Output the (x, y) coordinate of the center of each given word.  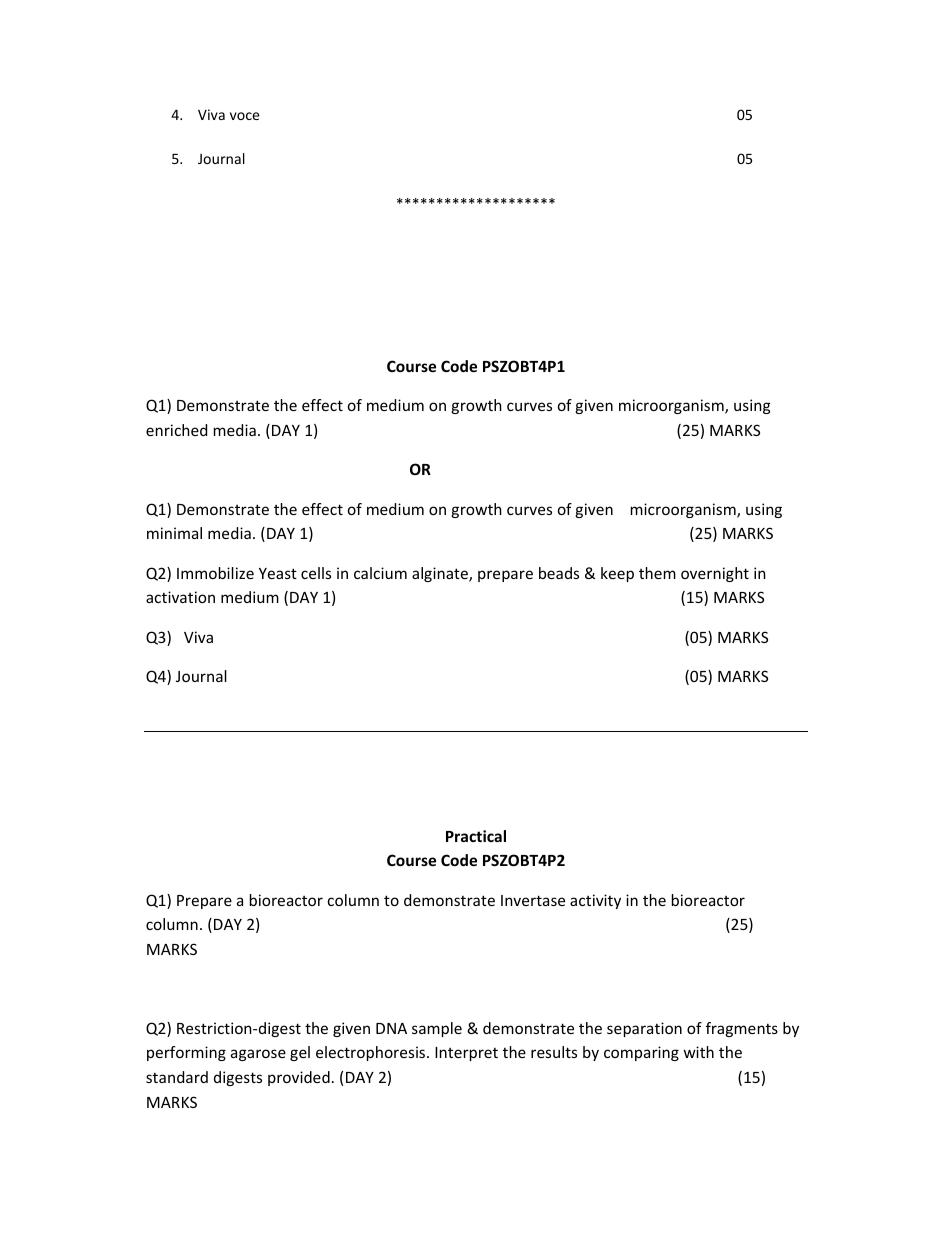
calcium (380, 573)
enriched (176, 430)
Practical (476, 836)
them (657, 573)
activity (595, 901)
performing (186, 1053)
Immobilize (215, 573)
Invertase (533, 900)
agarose (258, 1055)
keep (617, 574)
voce (245, 116)
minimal (174, 533)
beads (559, 573)
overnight (715, 574)
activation (180, 597)
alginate (441, 574)
